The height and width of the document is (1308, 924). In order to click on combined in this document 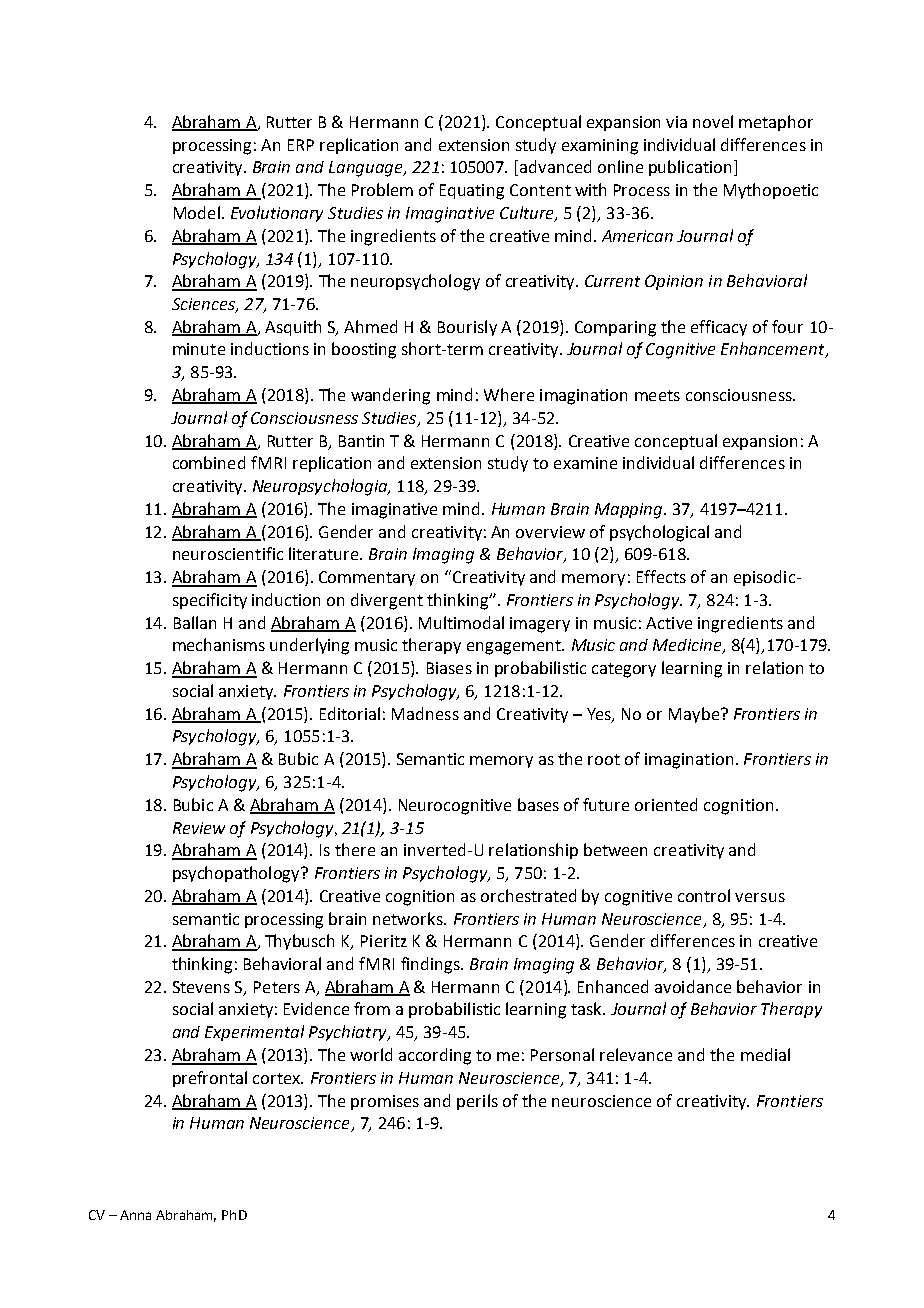, I will do `click(209, 462)`.
